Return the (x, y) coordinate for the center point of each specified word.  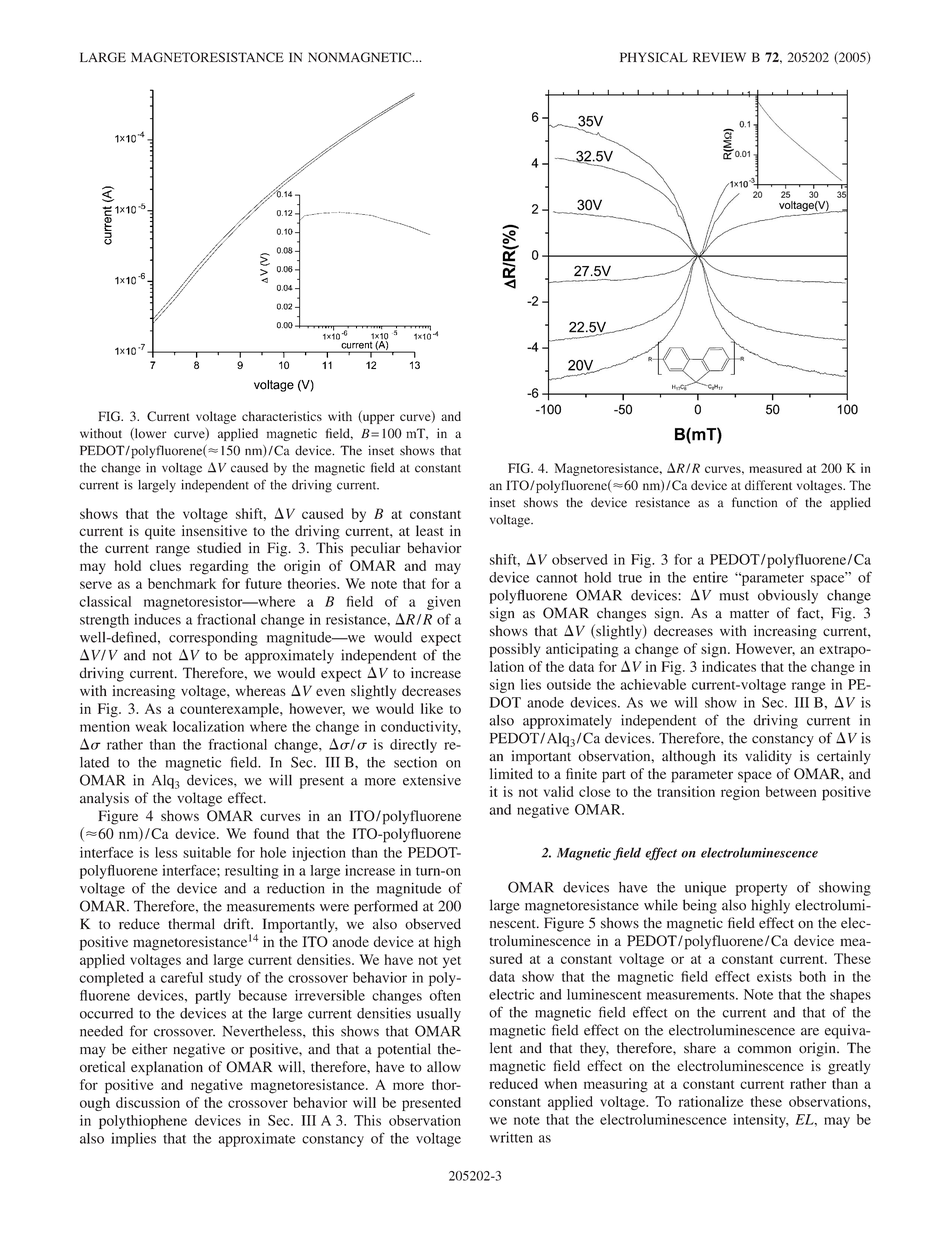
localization (208, 726)
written (511, 1137)
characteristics (282, 416)
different (768, 485)
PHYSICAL (654, 57)
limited (511, 773)
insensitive (214, 530)
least (430, 530)
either (149, 1049)
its (730, 756)
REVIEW (719, 57)
